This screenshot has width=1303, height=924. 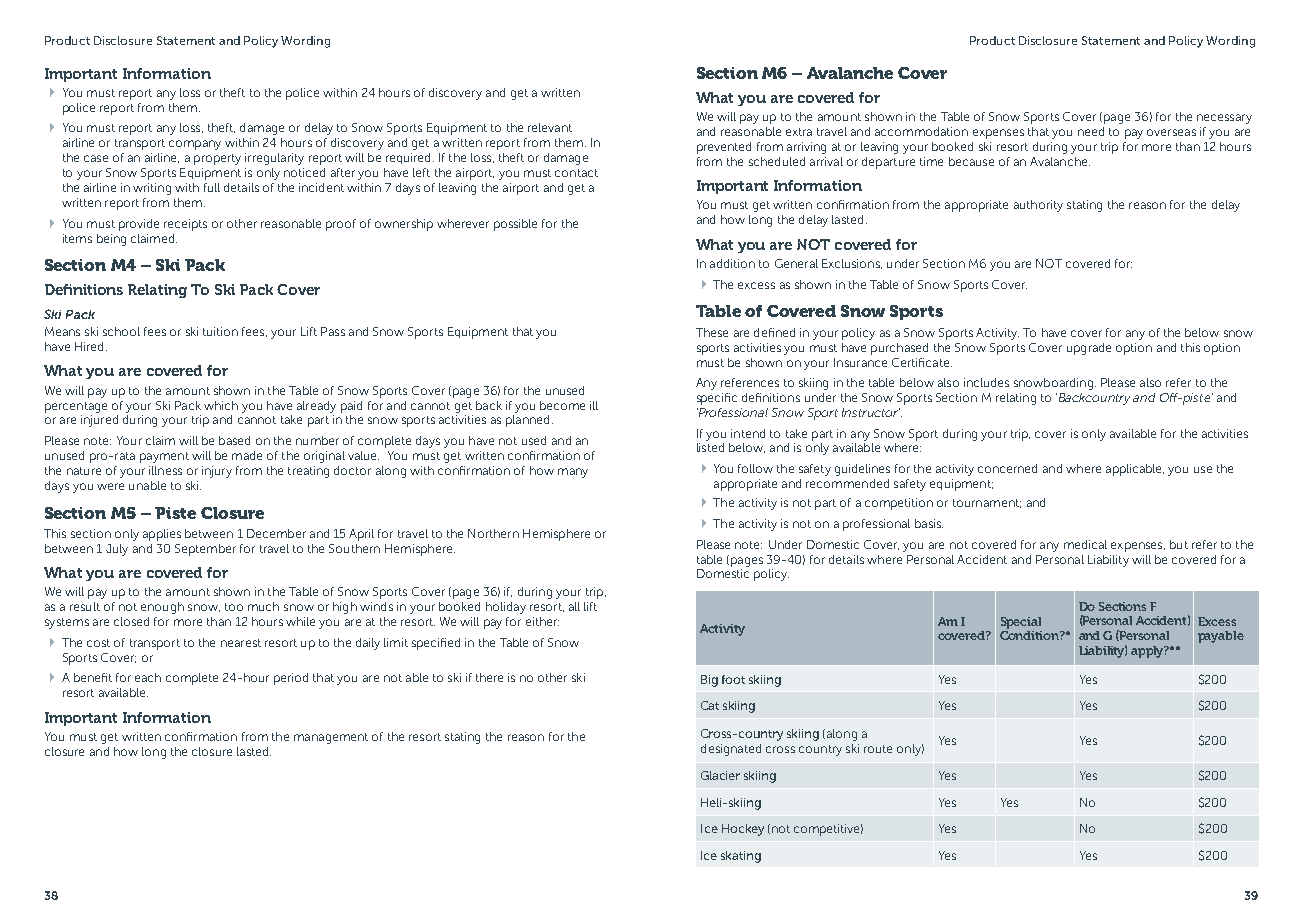 I want to click on skating, so click(x=741, y=857).
